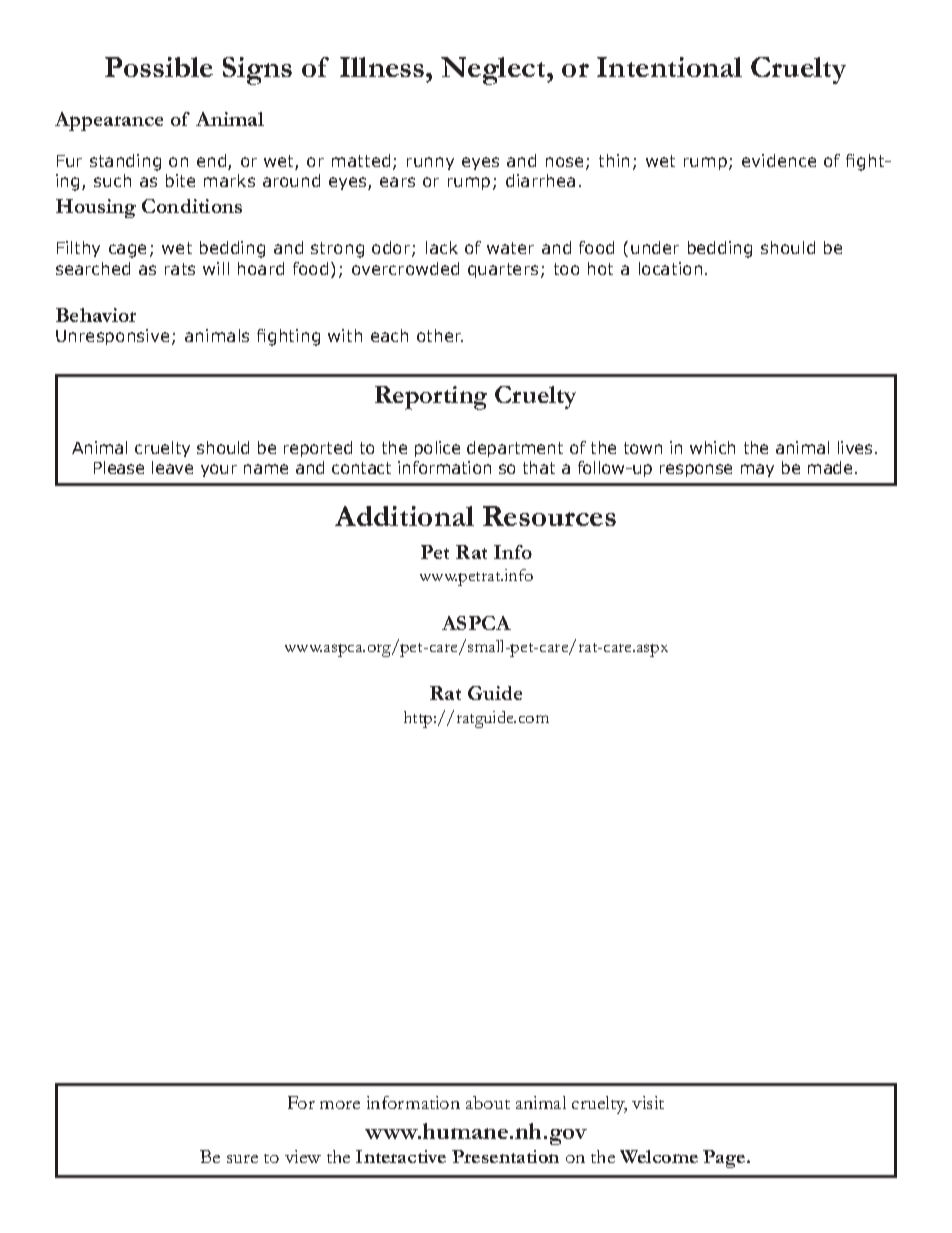 This screenshot has height=1233, width=952. Describe the element at coordinates (712, 447) in the screenshot. I see `which` at that location.
